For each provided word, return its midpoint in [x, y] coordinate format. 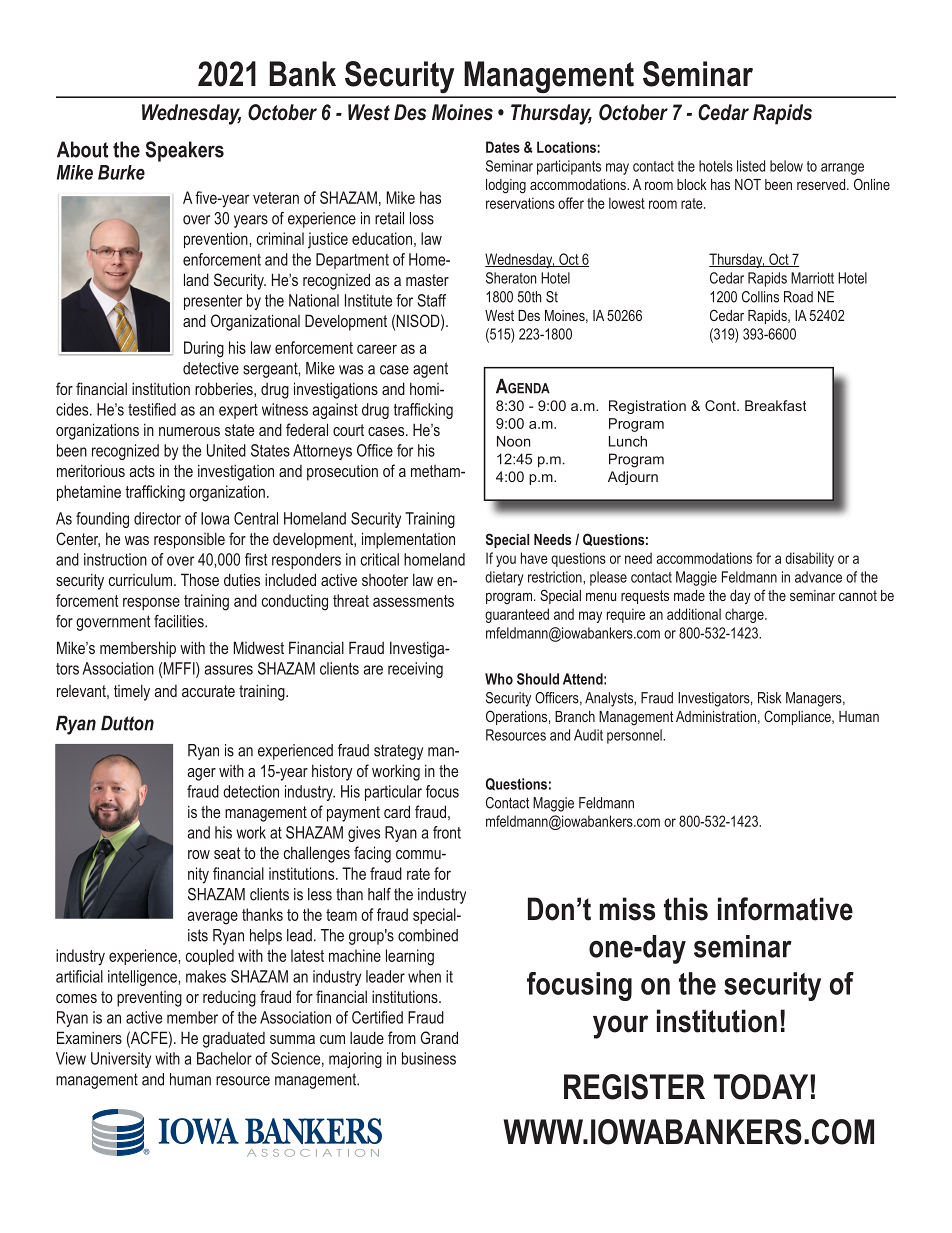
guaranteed [517, 615]
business [429, 1058]
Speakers [184, 151]
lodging [506, 186]
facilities [180, 621]
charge [745, 615]
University [121, 1060]
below [786, 166]
